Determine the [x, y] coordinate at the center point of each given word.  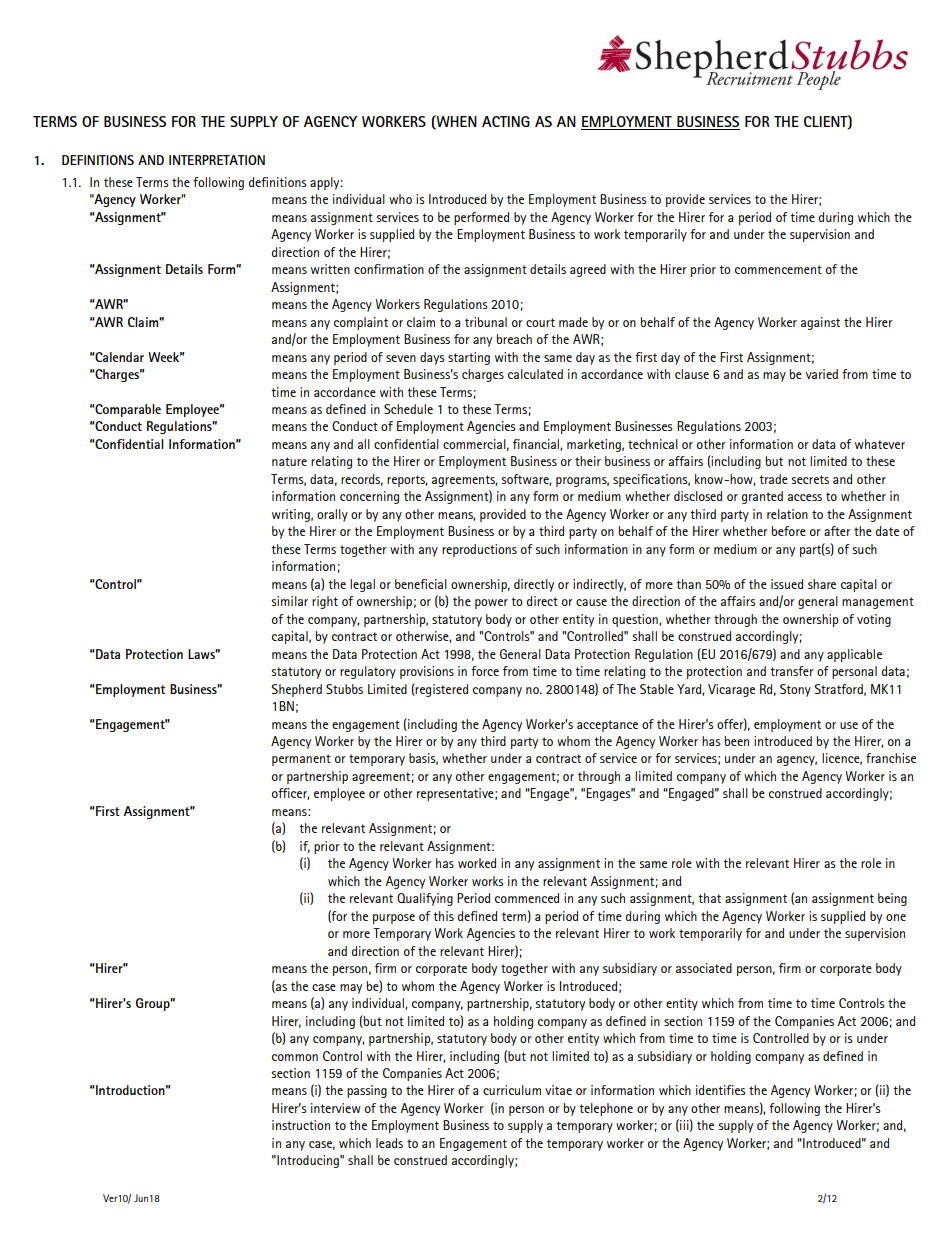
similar [290, 601]
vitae [558, 1090]
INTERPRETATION [217, 160]
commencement [778, 269]
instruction [301, 1125]
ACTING [506, 121]
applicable [854, 655]
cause [591, 602]
